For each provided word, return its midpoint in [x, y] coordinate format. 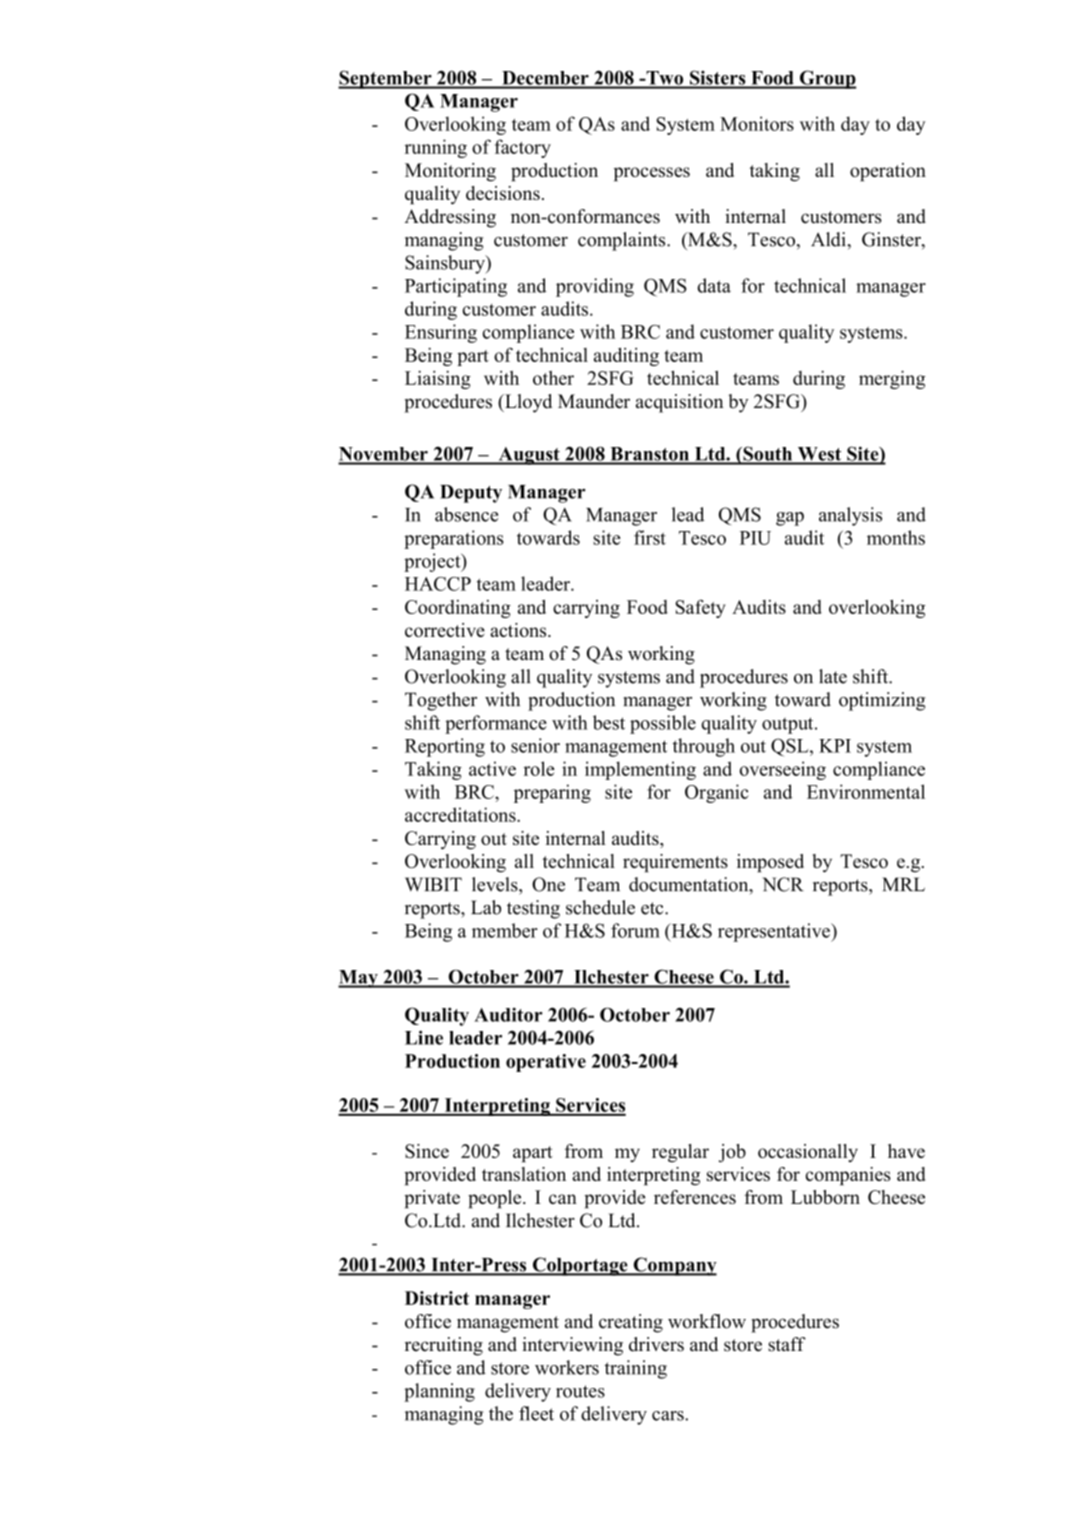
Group [827, 79]
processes [652, 174]
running [436, 148]
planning [439, 1392]
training [636, 1369]
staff [787, 1344]
